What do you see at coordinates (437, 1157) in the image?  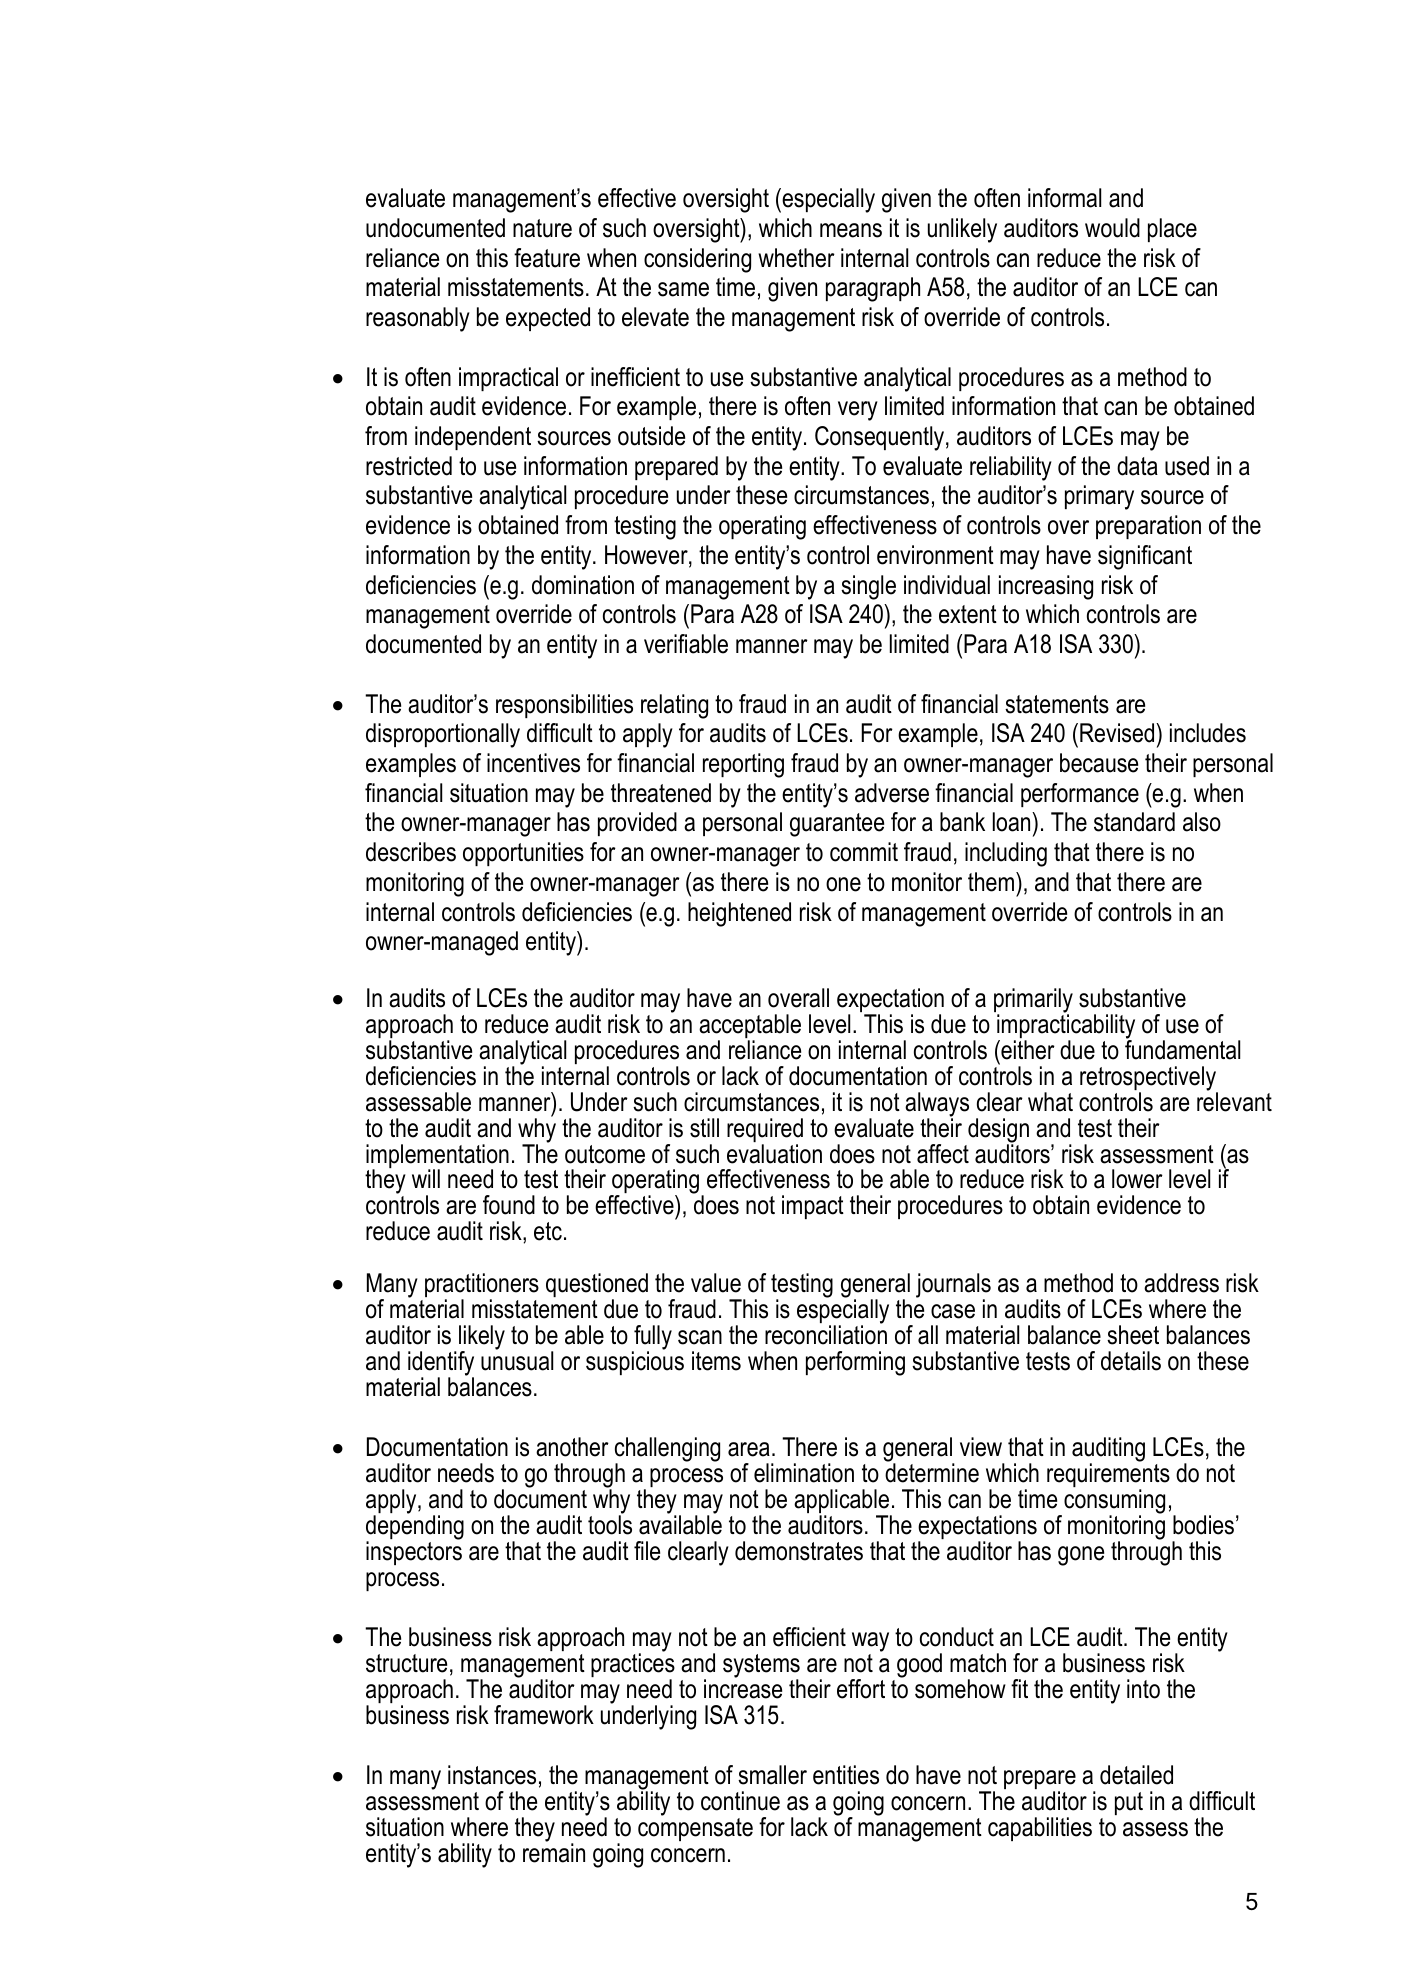 I see `implementation` at bounding box center [437, 1157].
